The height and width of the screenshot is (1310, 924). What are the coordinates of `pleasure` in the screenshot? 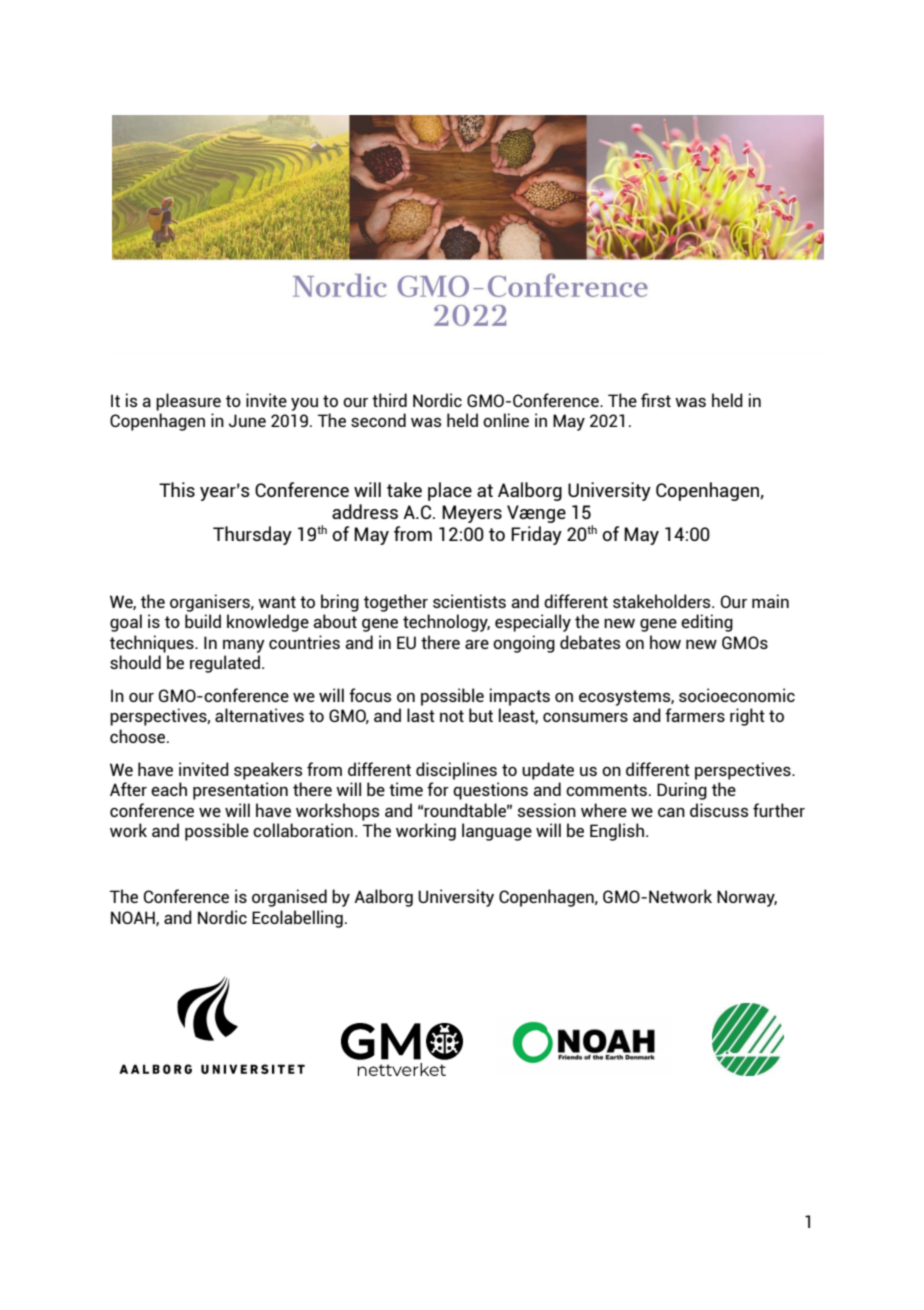 It's located at (188, 402).
